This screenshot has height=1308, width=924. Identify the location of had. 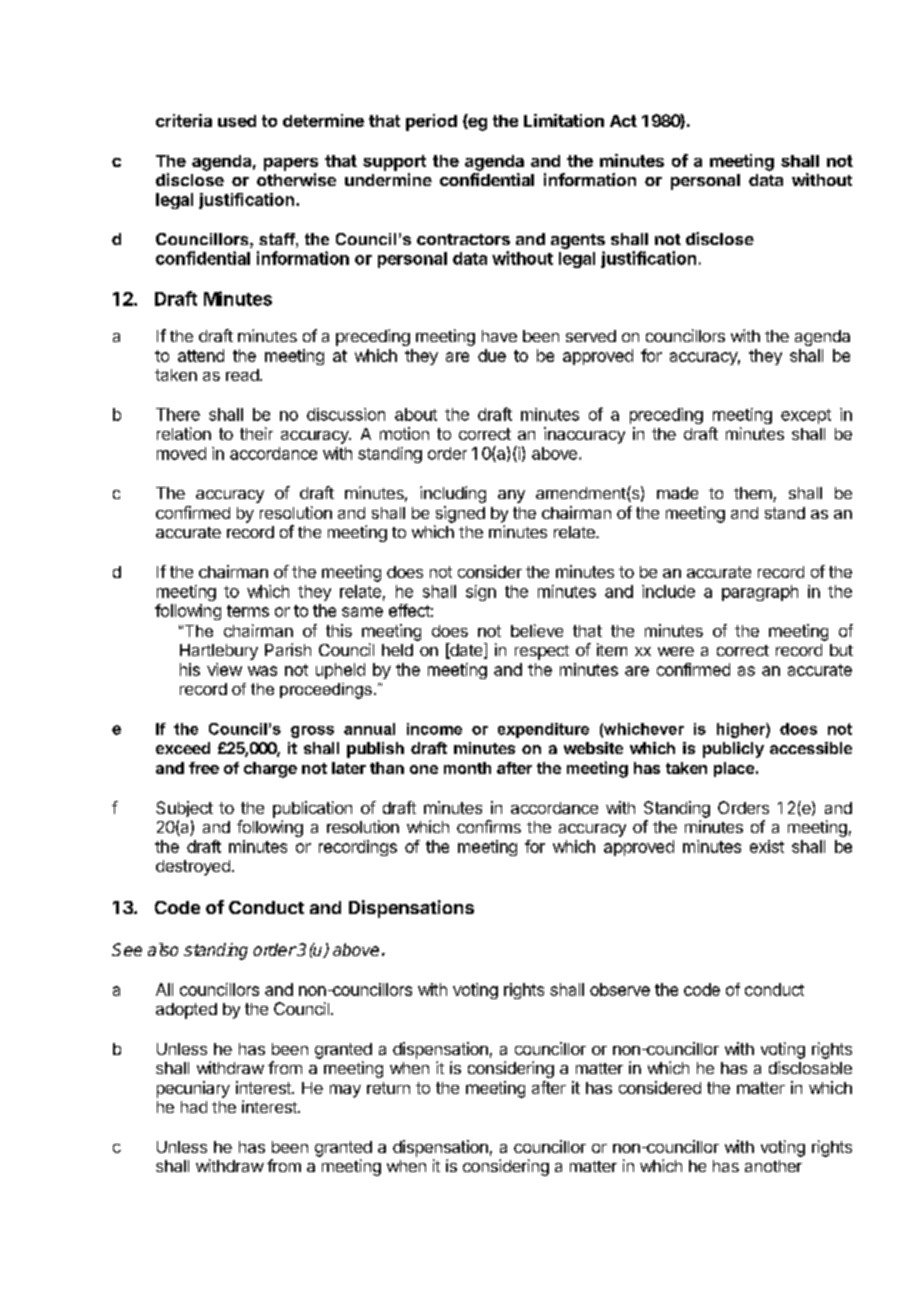
(194, 1107).
